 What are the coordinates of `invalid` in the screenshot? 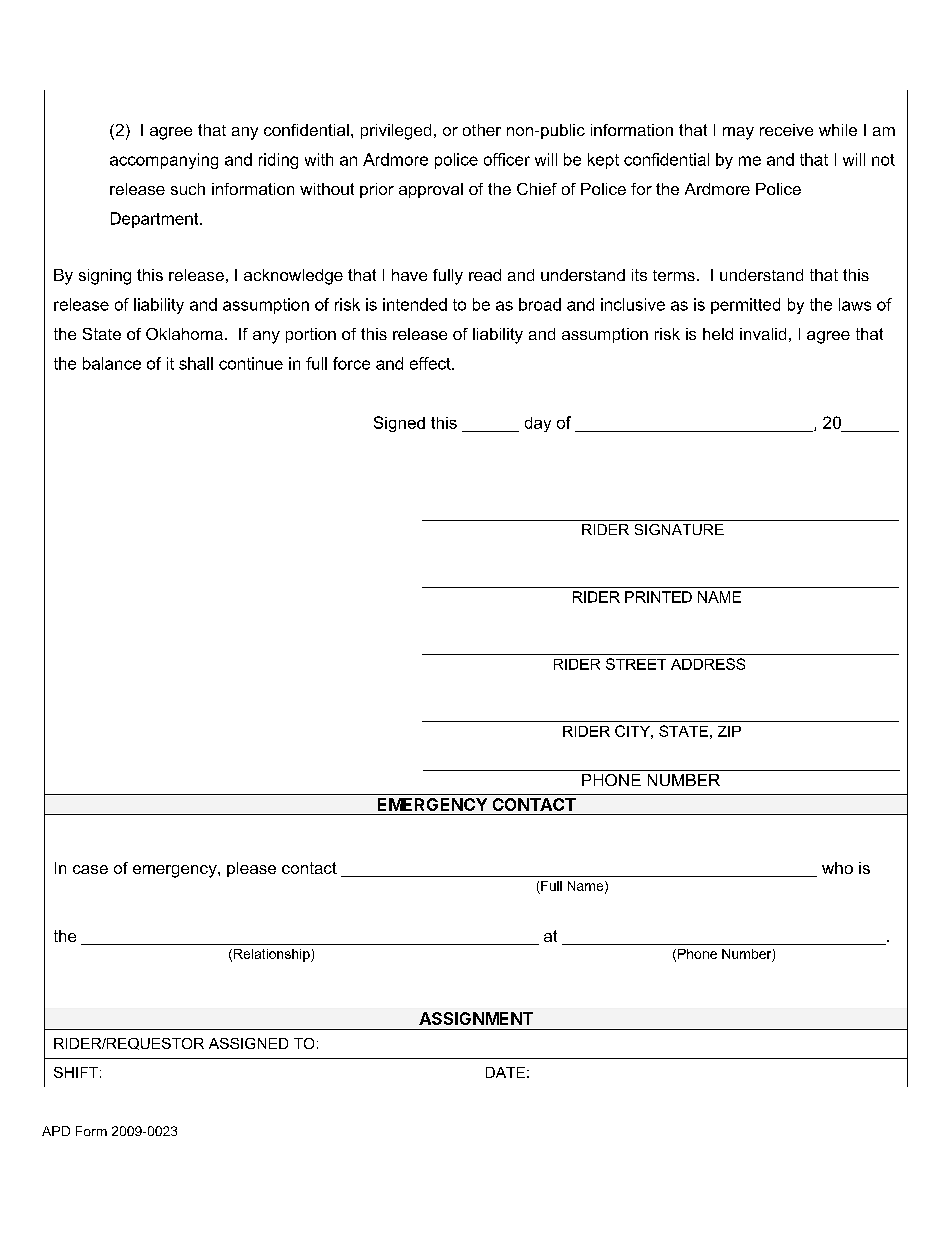 It's located at (763, 334).
